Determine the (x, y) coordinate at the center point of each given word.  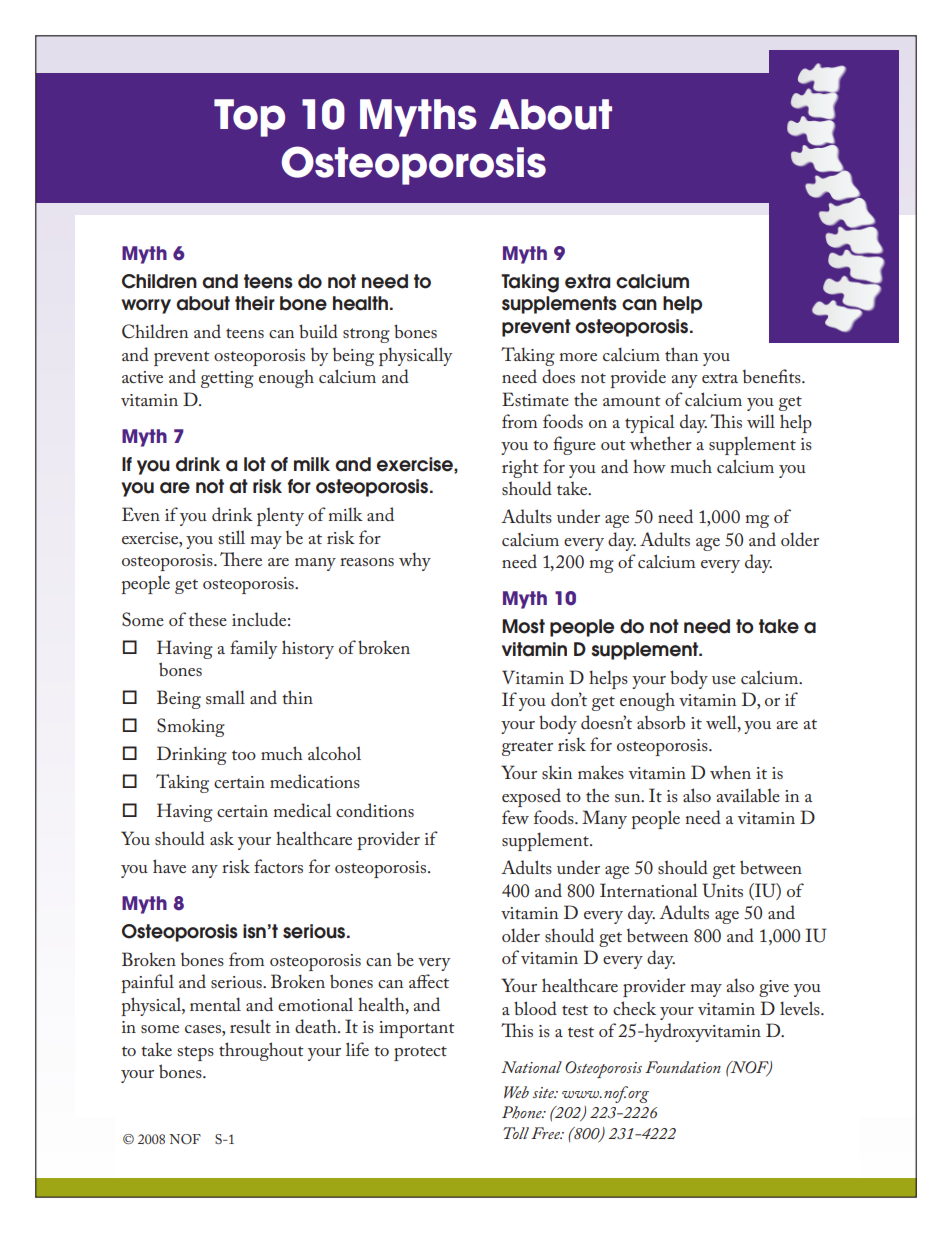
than (681, 354)
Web (516, 1092)
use (724, 680)
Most (523, 626)
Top (249, 118)
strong (366, 335)
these (208, 619)
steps (196, 1053)
